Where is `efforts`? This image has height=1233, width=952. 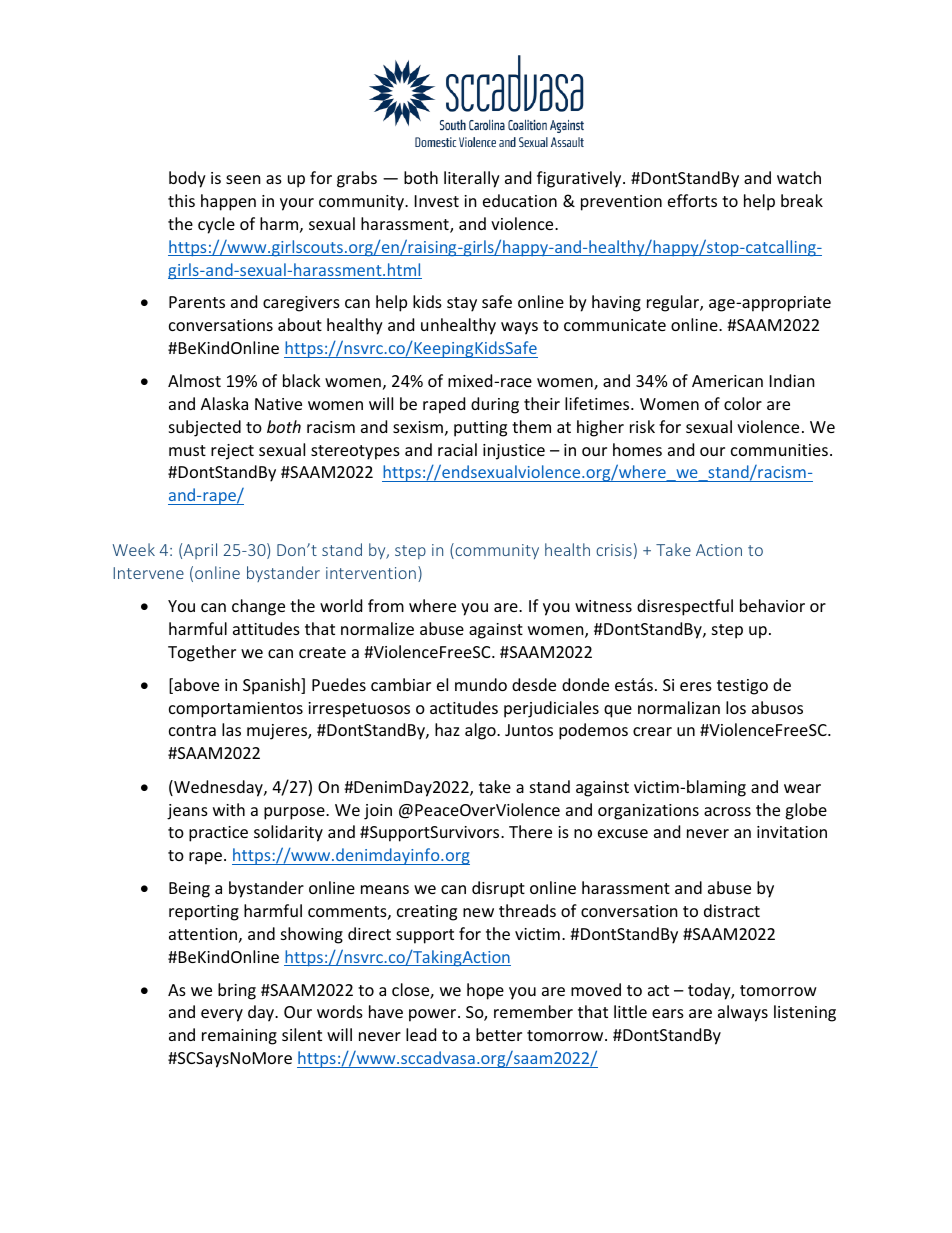
efforts is located at coordinates (692, 200).
